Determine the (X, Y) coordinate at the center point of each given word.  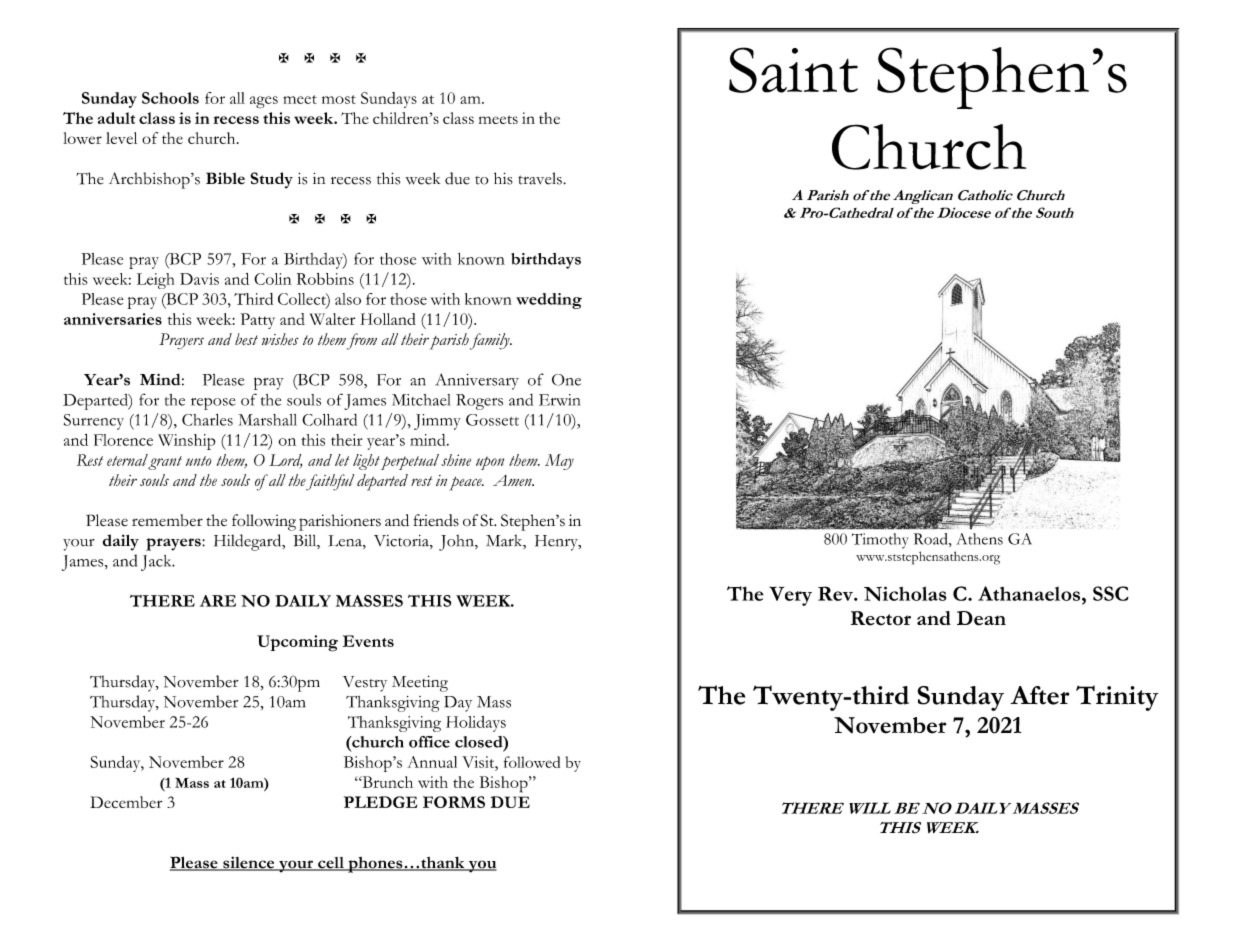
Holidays (476, 724)
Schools (170, 98)
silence (249, 863)
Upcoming (297, 643)
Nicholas (905, 593)
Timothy (880, 541)
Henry (557, 543)
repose (213, 404)
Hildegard (249, 542)
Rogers (479, 402)
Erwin (559, 400)
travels (541, 178)
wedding (549, 301)
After (1039, 695)
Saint (793, 70)
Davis (199, 279)
